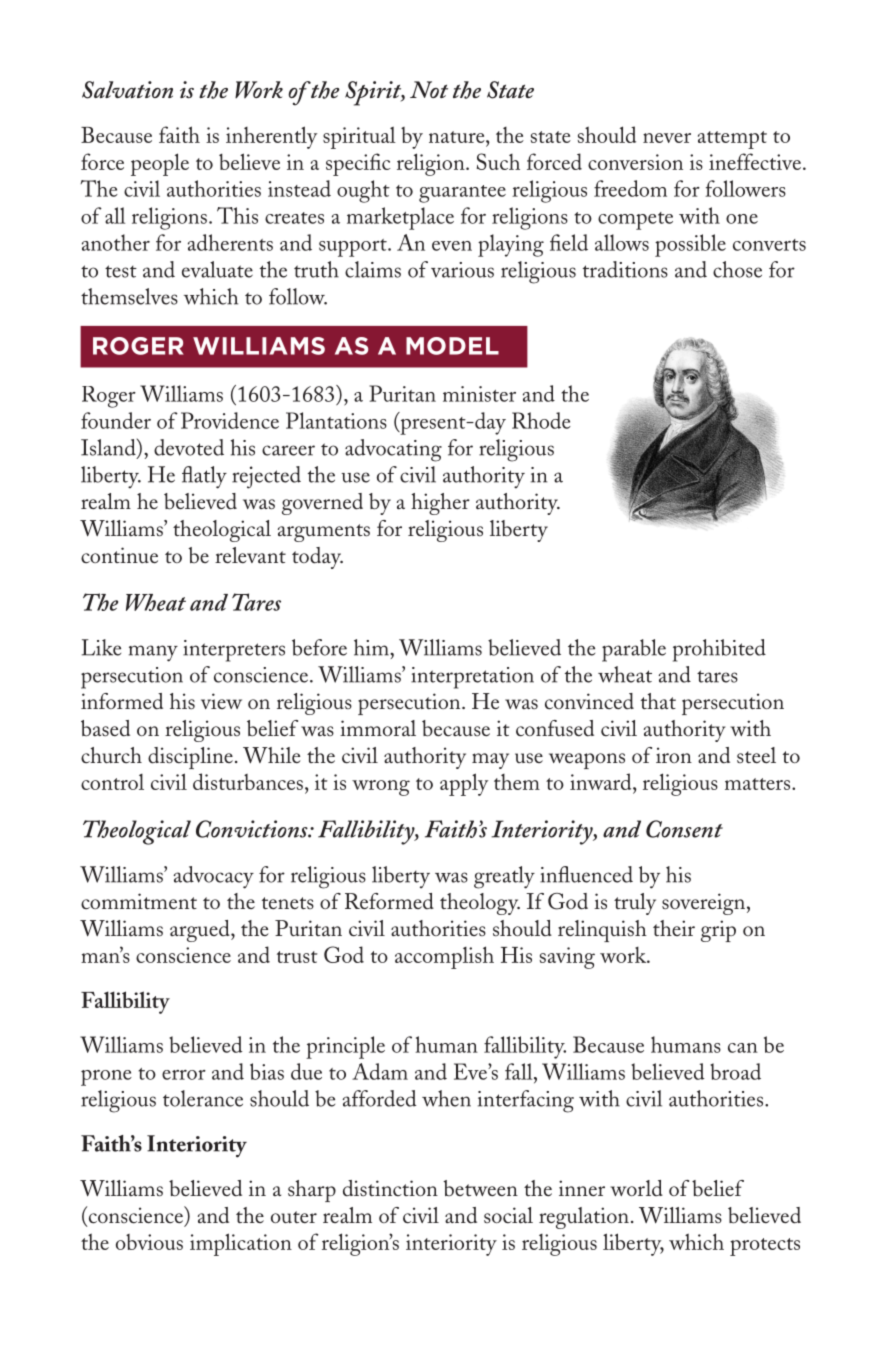  Describe the element at coordinates (498, 161) in the document. I see `Such` at that location.
